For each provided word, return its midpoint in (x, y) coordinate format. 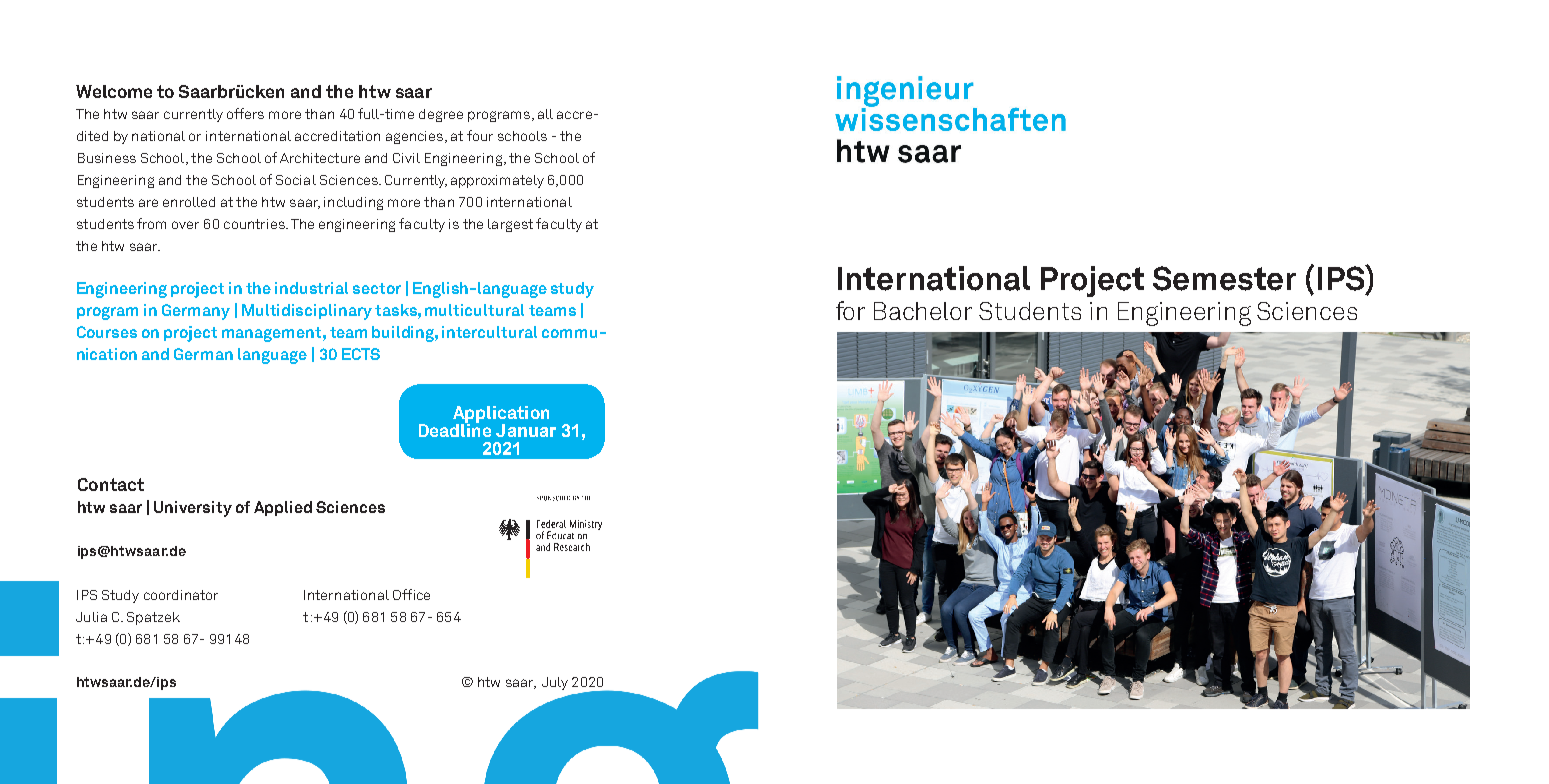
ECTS (361, 354)
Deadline (455, 429)
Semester (1224, 278)
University (193, 509)
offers (245, 113)
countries (255, 224)
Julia (91, 617)
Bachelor (923, 311)
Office (411, 594)
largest (510, 225)
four (480, 135)
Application (501, 415)
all (545, 114)
